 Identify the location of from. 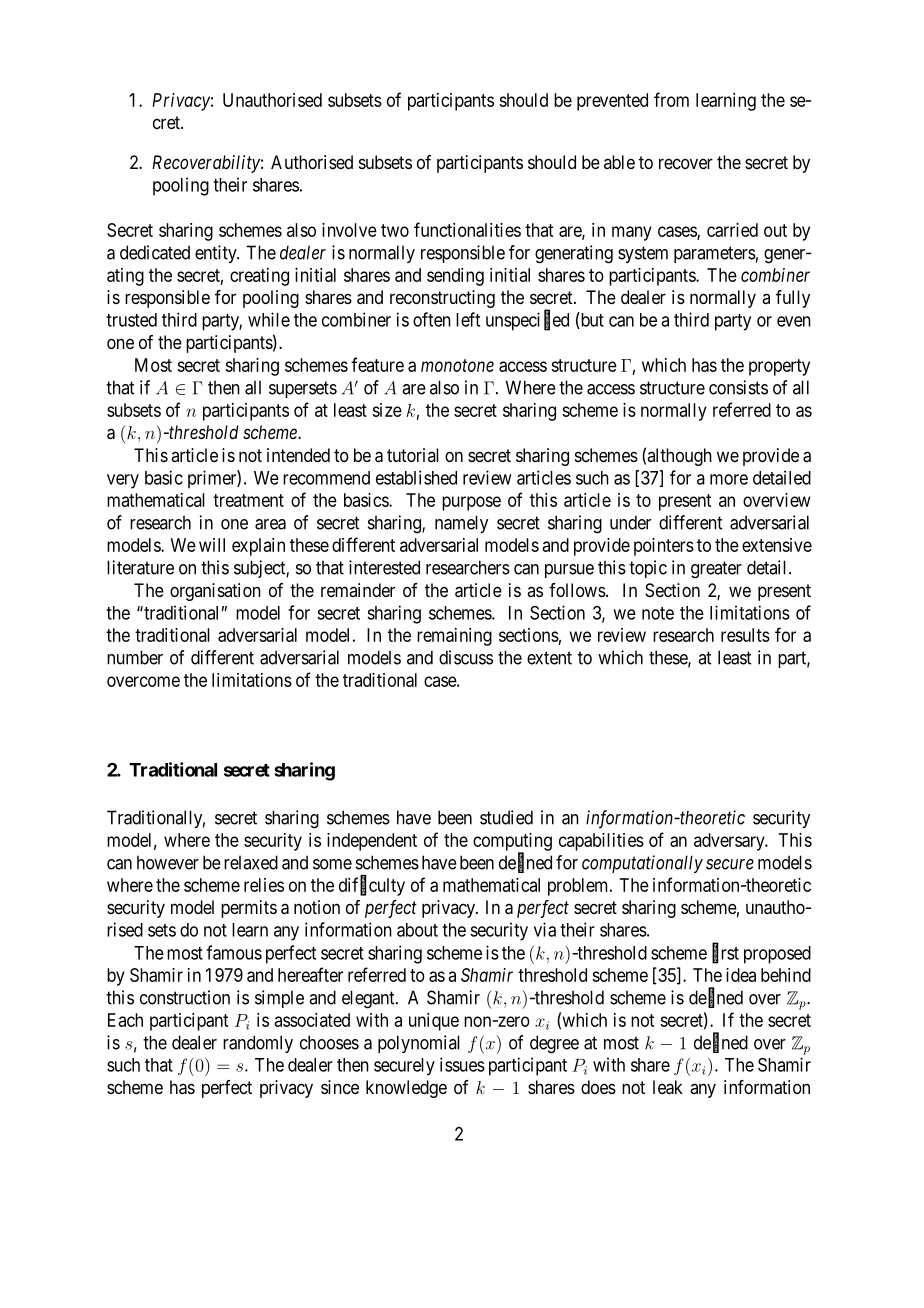
(671, 99).
